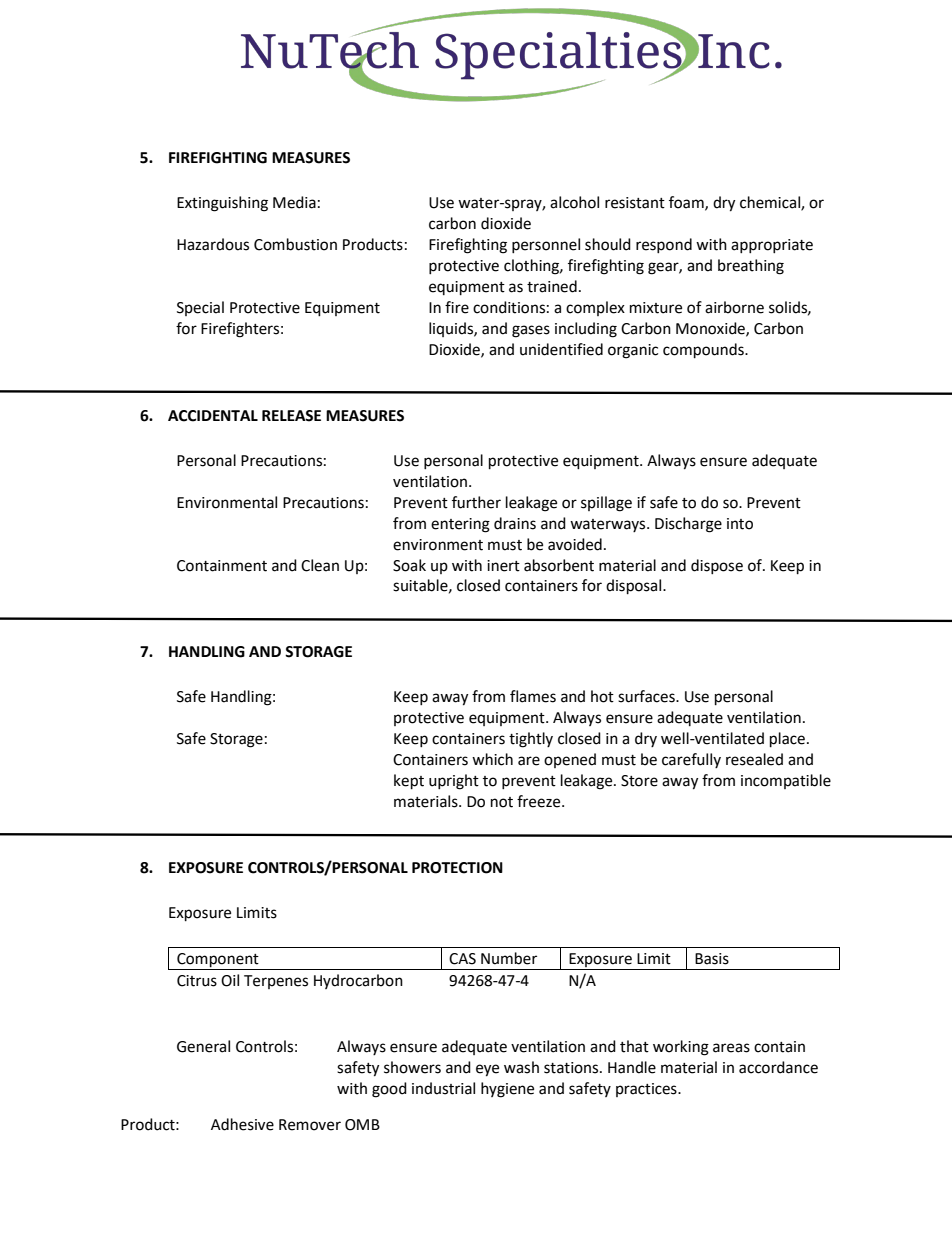  I want to click on Clean, so click(320, 565).
